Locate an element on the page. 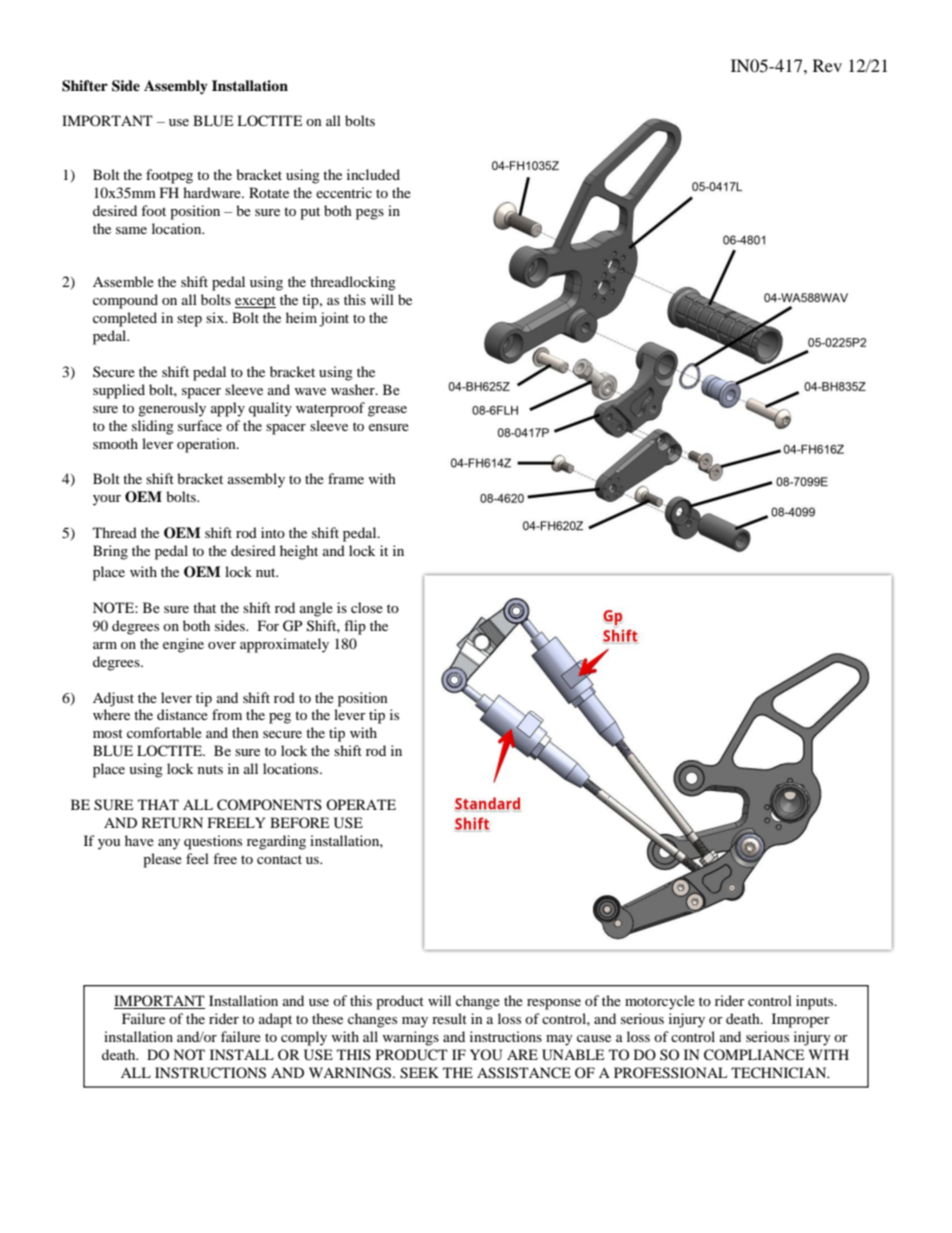 The height and width of the document is (1233, 952). hardware is located at coordinates (213, 192).
